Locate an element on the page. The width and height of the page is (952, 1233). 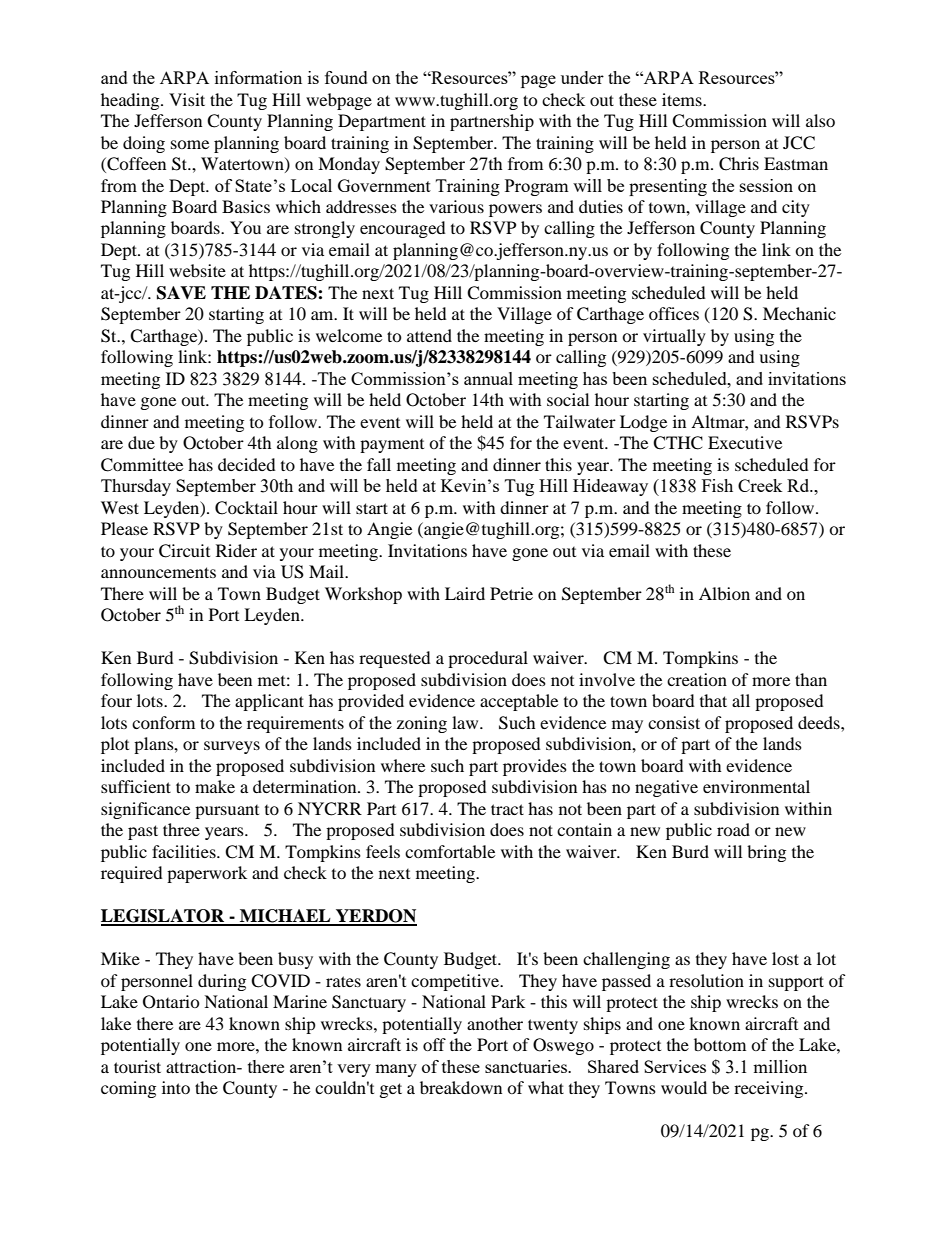
bottom is located at coordinates (720, 1044).
